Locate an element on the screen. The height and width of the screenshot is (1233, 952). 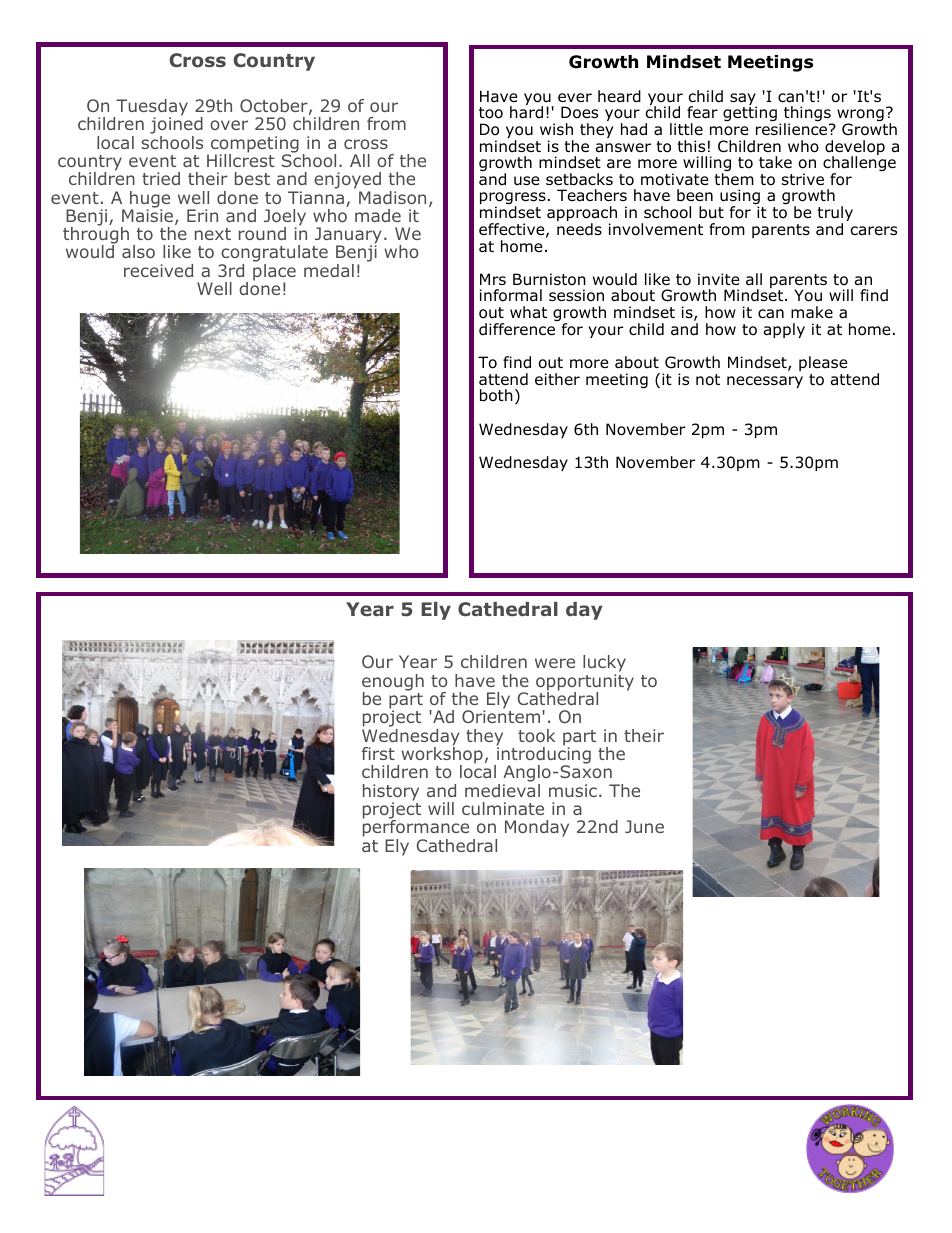
enough is located at coordinates (393, 683).
